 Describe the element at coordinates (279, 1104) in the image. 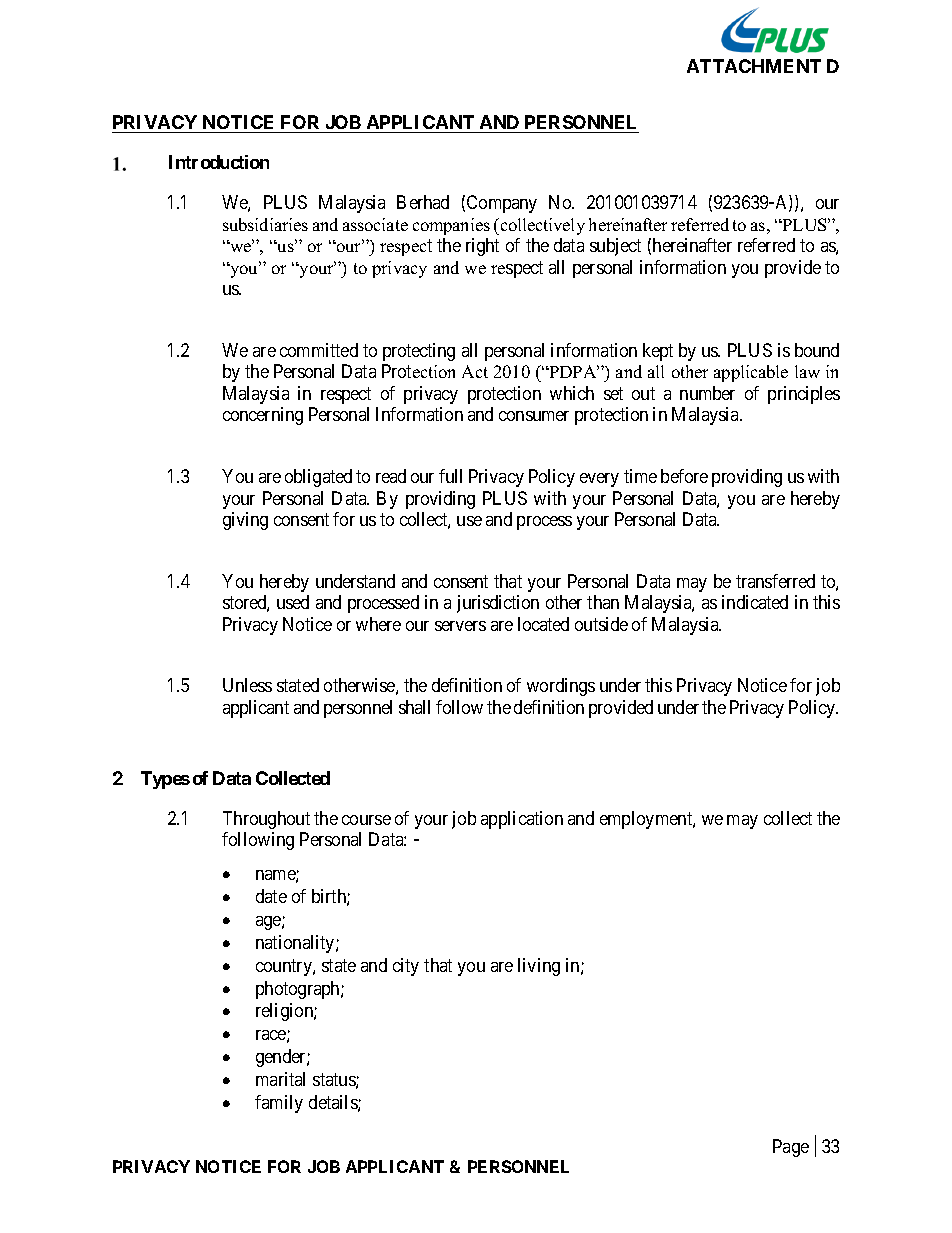

I see `family` at that location.
